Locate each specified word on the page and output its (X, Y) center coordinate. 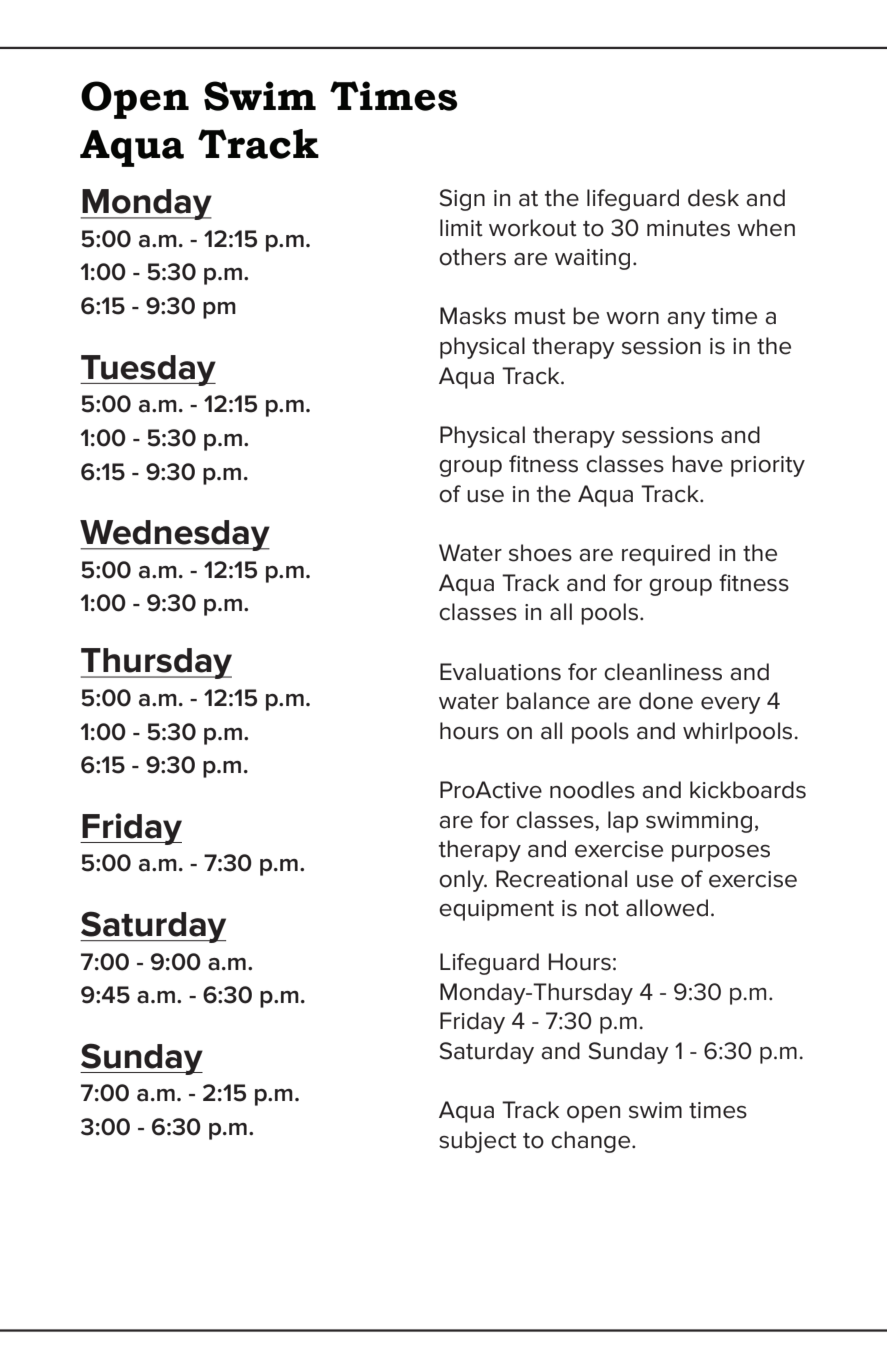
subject (478, 1142)
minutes (688, 228)
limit (461, 228)
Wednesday (175, 535)
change (592, 1142)
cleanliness (663, 672)
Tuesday (148, 370)
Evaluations (500, 672)
